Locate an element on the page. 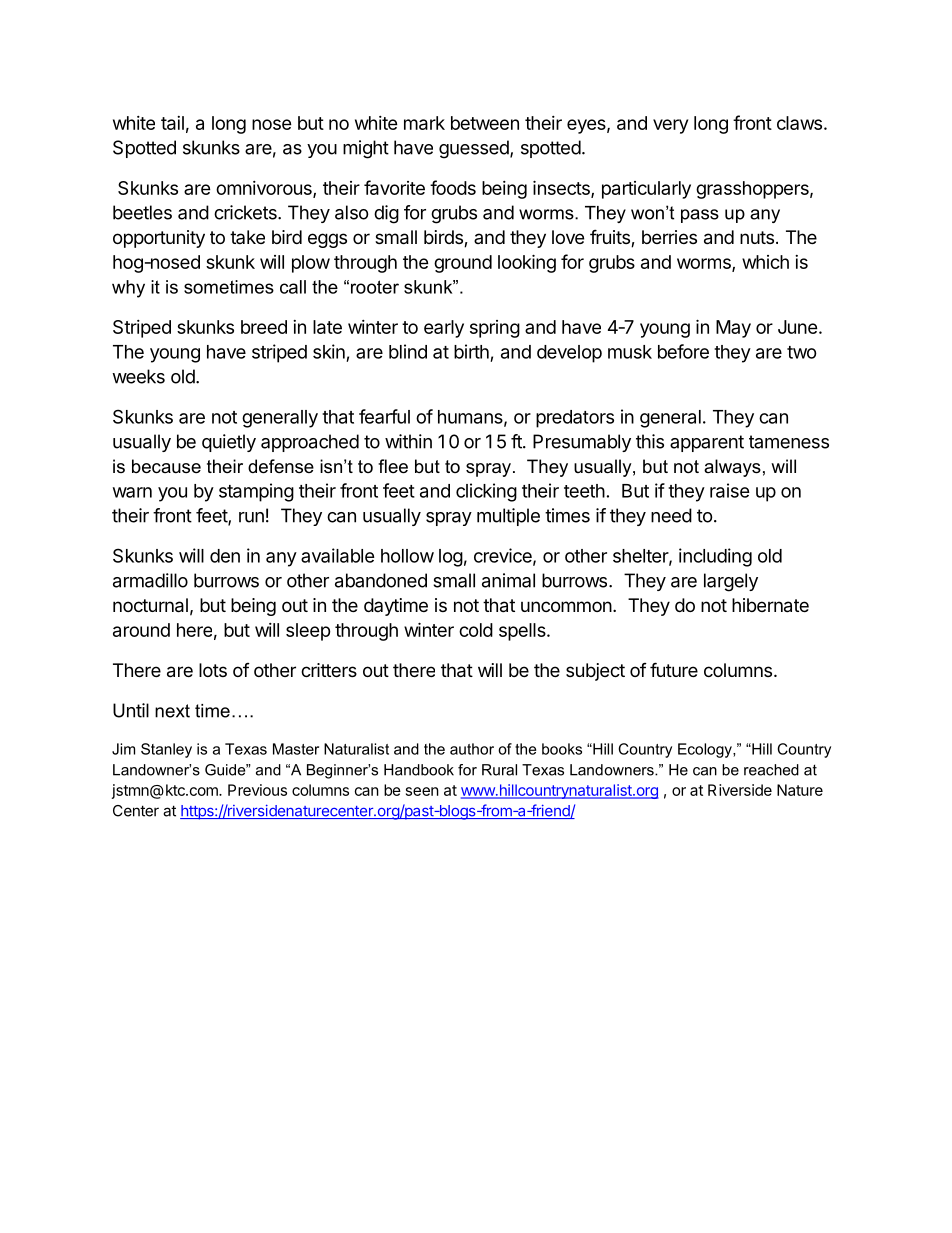 Image resolution: width=952 pixels, height=1233 pixels. armadillo is located at coordinates (150, 580).
